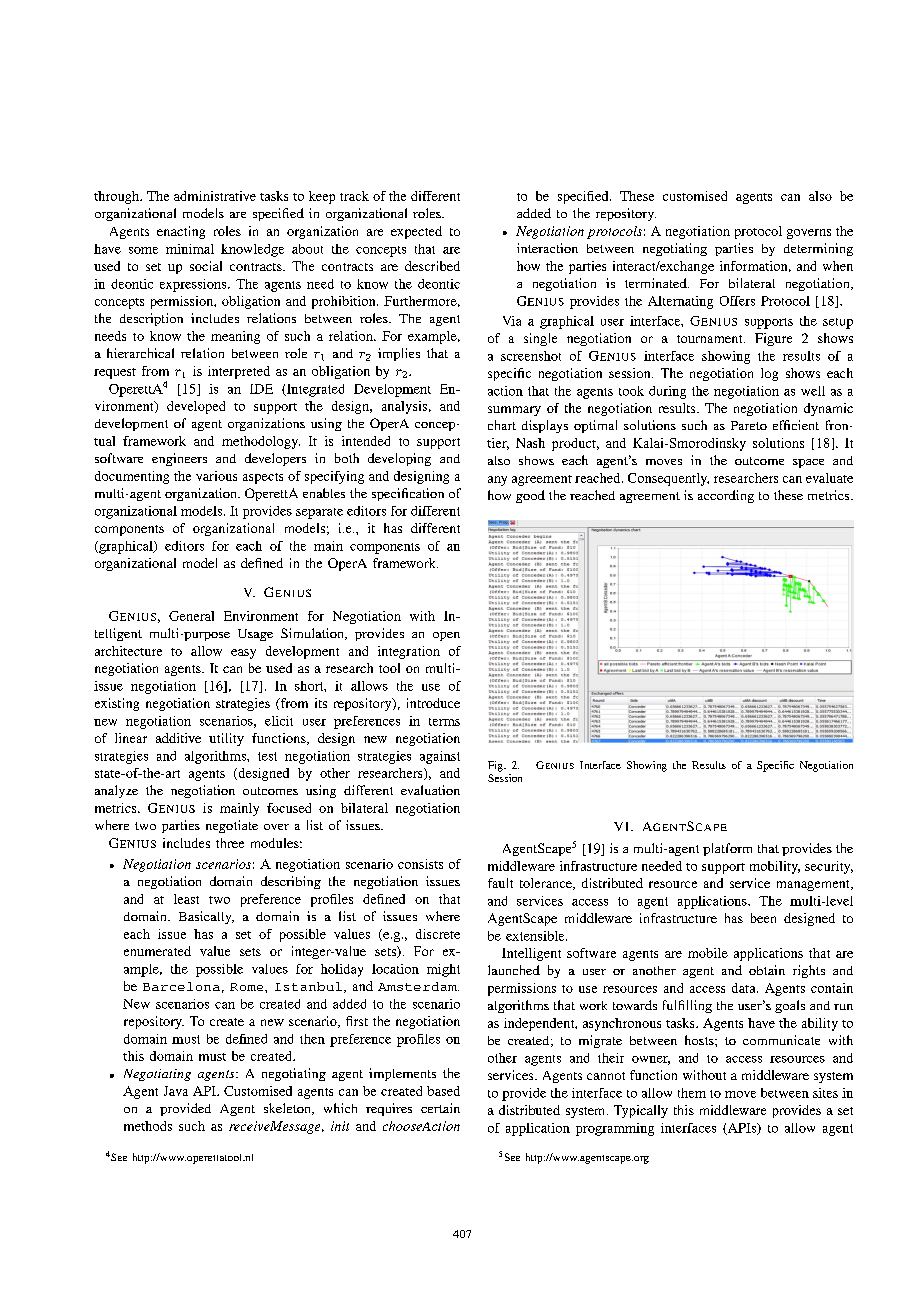  What do you see at coordinates (726, 496) in the screenshot?
I see `according` at bounding box center [726, 496].
